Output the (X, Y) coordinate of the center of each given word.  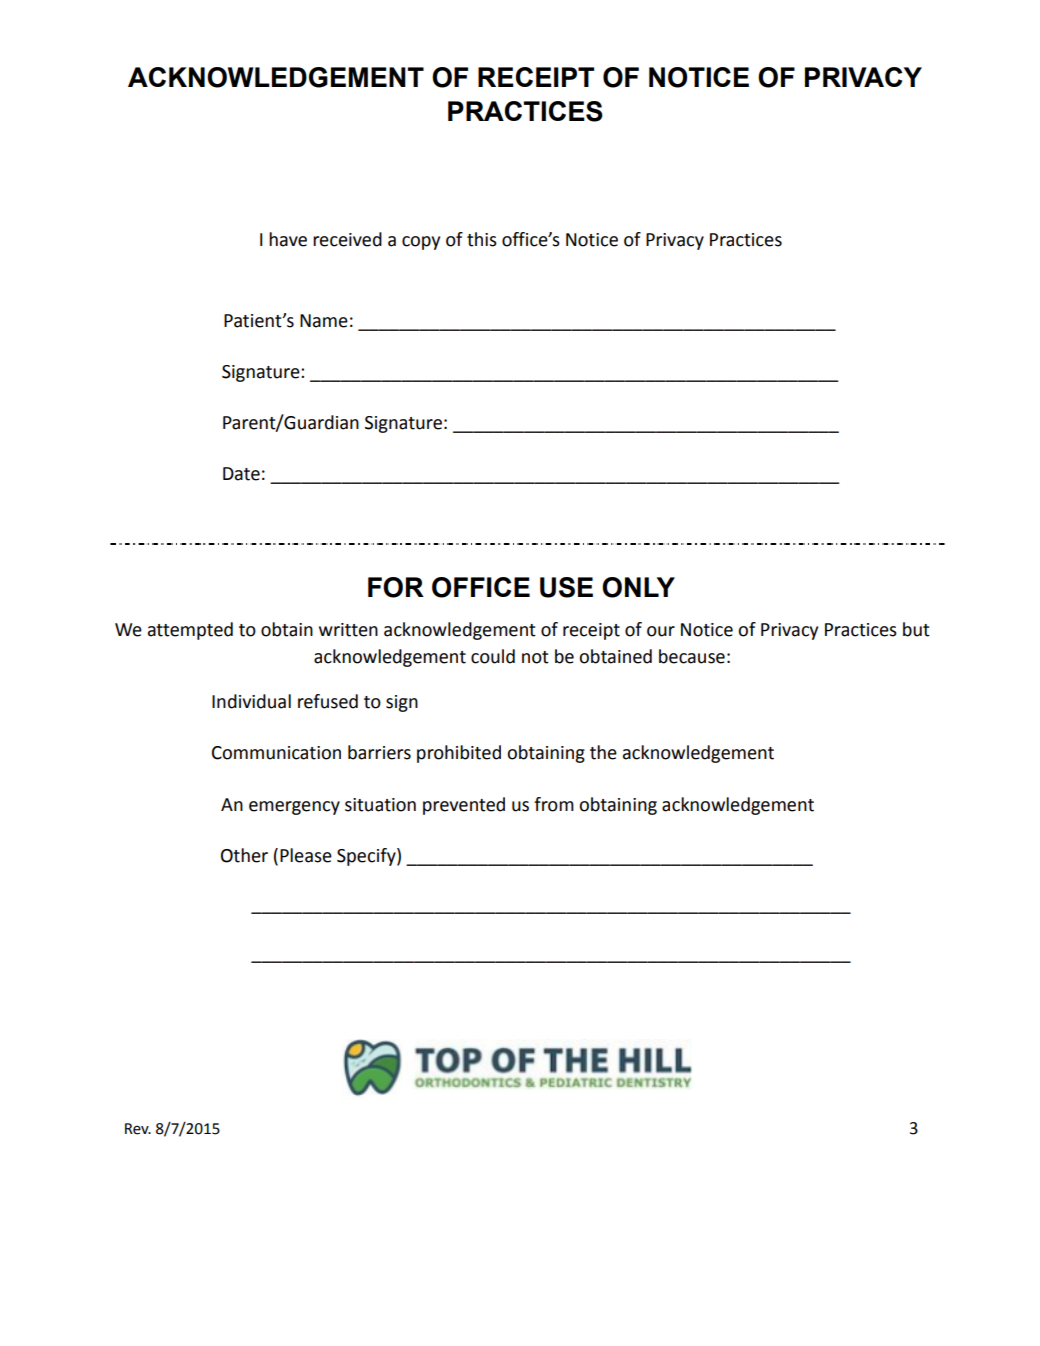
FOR (396, 587)
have (288, 239)
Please (306, 855)
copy (421, 243)
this (482, 239)
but (916, 629)
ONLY (638, 587)
